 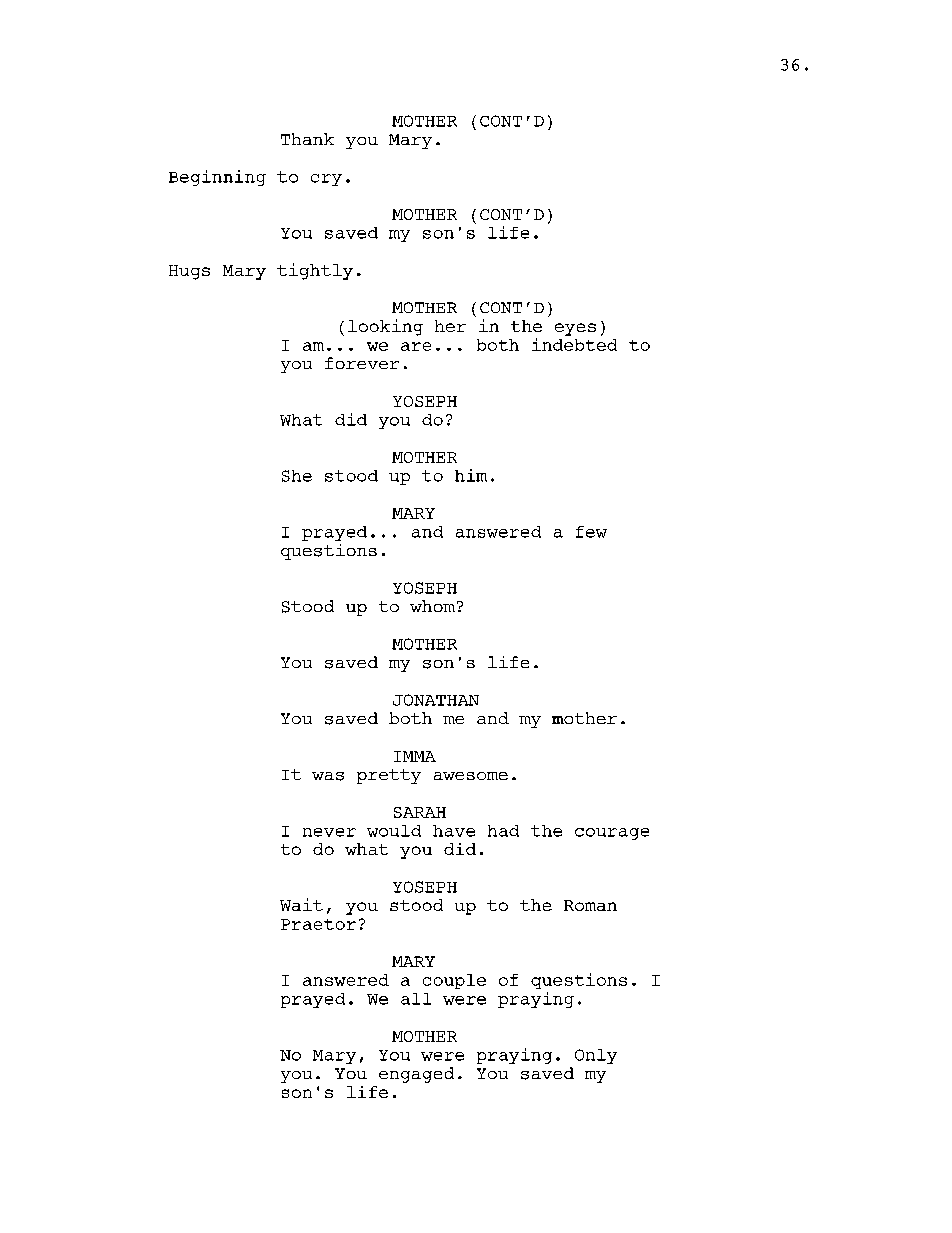 What do you see at coordinates (217, 178) in the screenshot?
I see `Beginning` at bounding box center [217, 178].
